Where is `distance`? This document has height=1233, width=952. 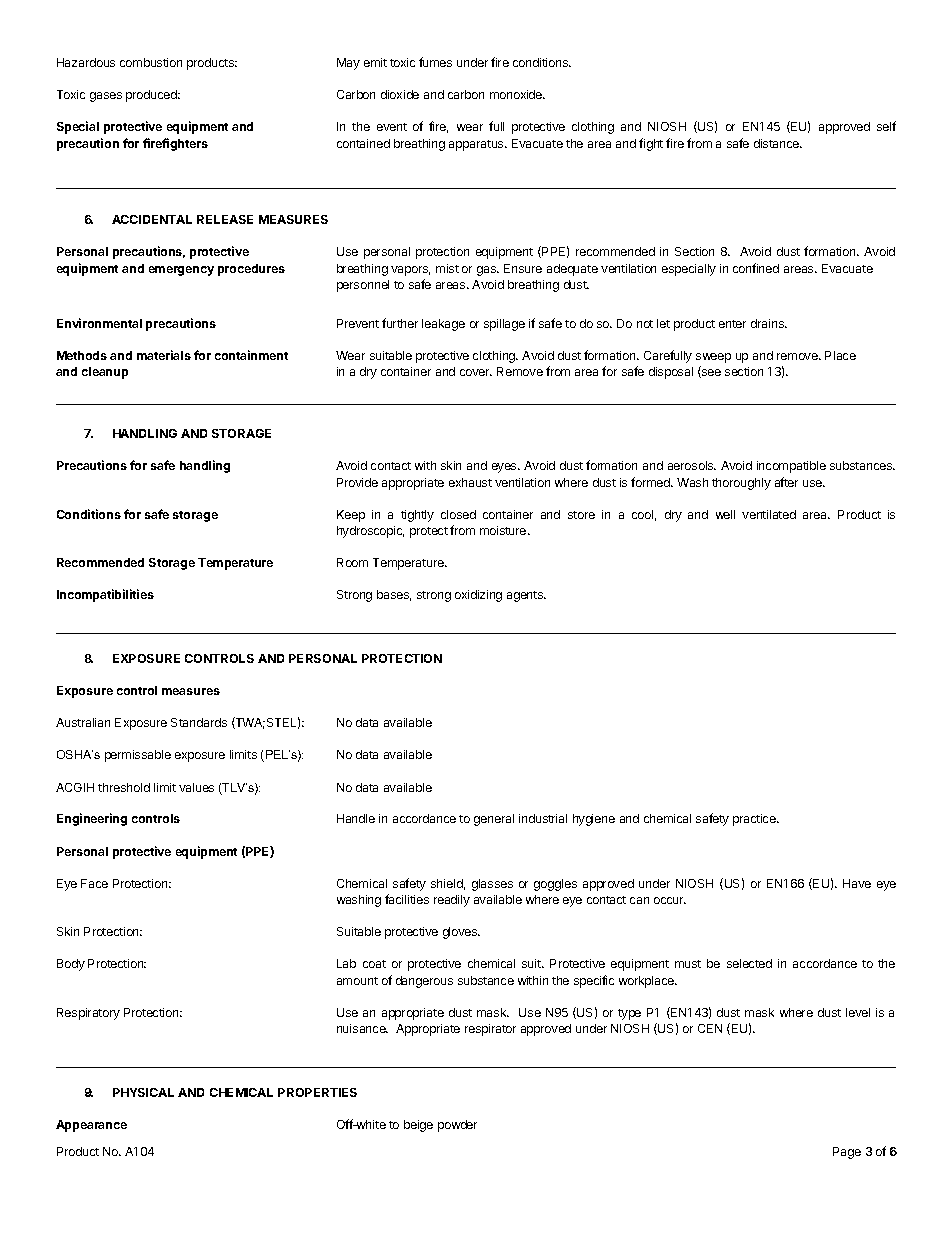 distance is located at coordinates (777, 143).
